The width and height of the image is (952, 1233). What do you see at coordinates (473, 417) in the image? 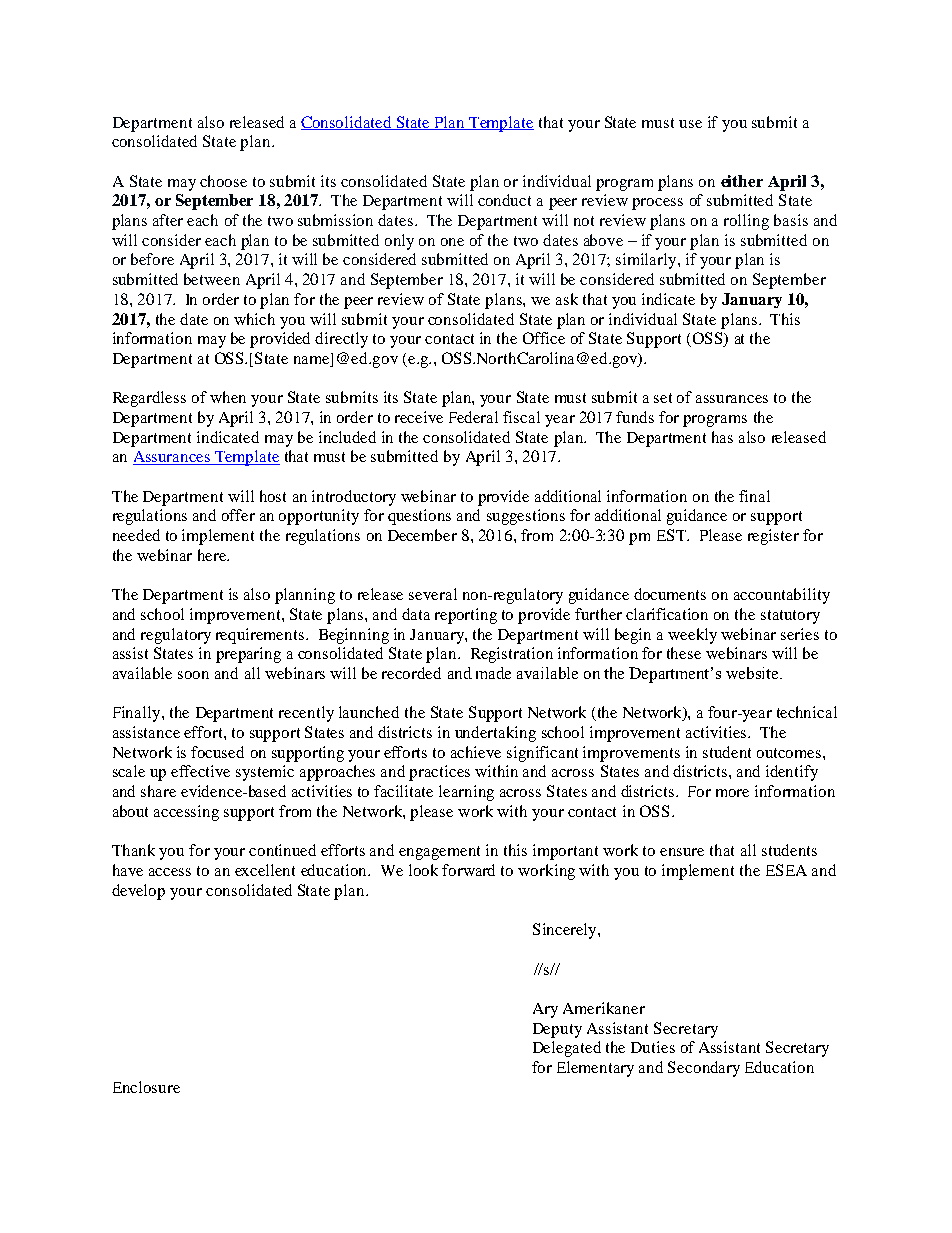
I see `Federal` at bounding box center [473, 417].
